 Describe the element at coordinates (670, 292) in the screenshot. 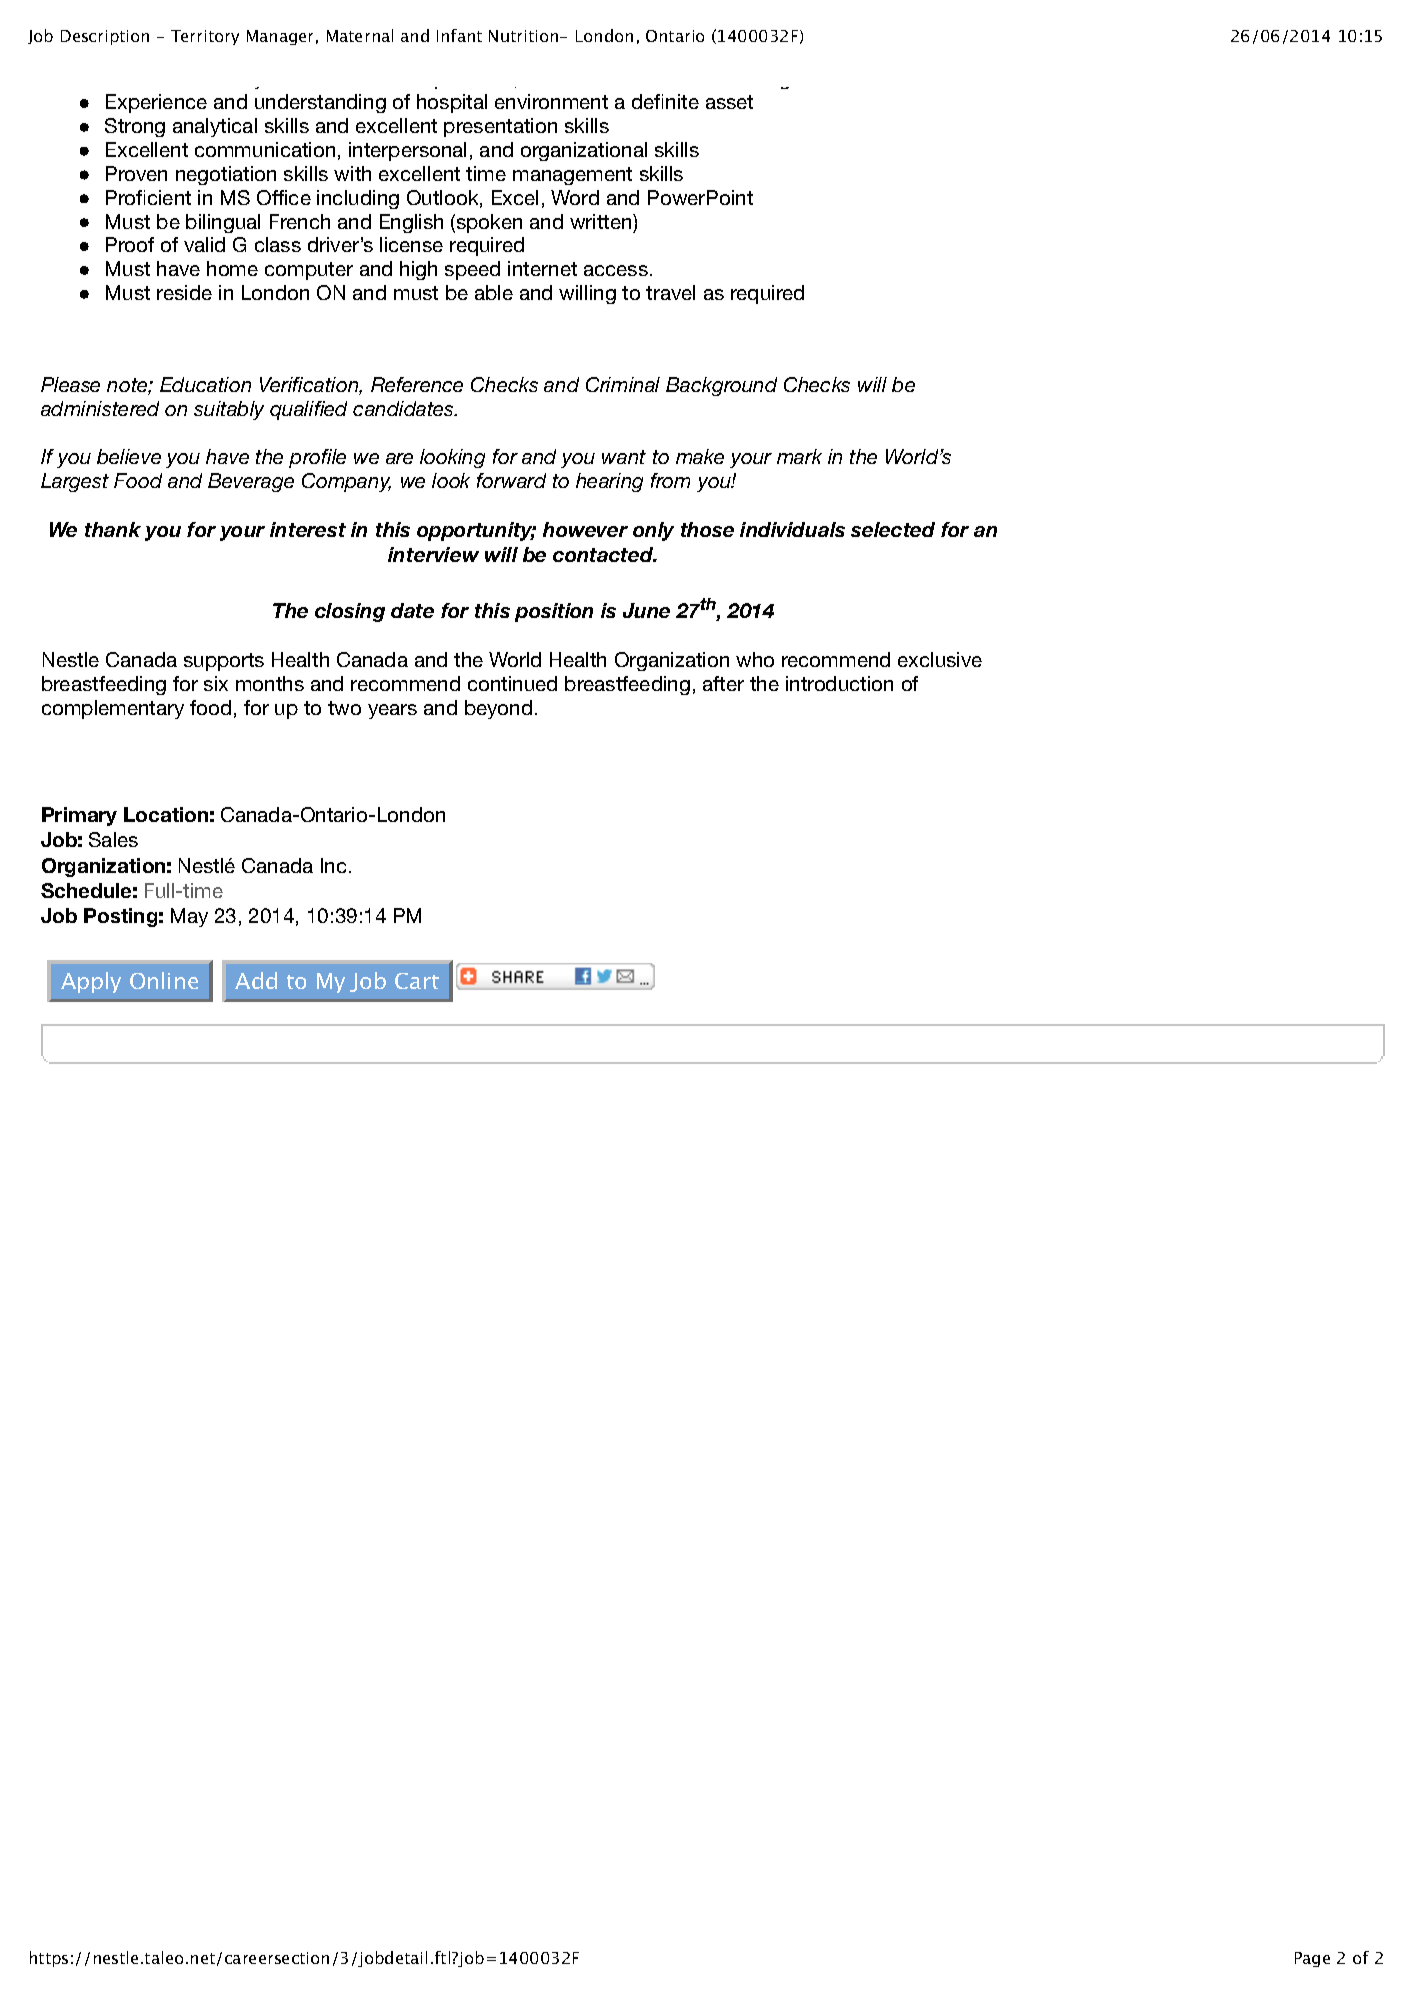

I see `travel` at that location.
